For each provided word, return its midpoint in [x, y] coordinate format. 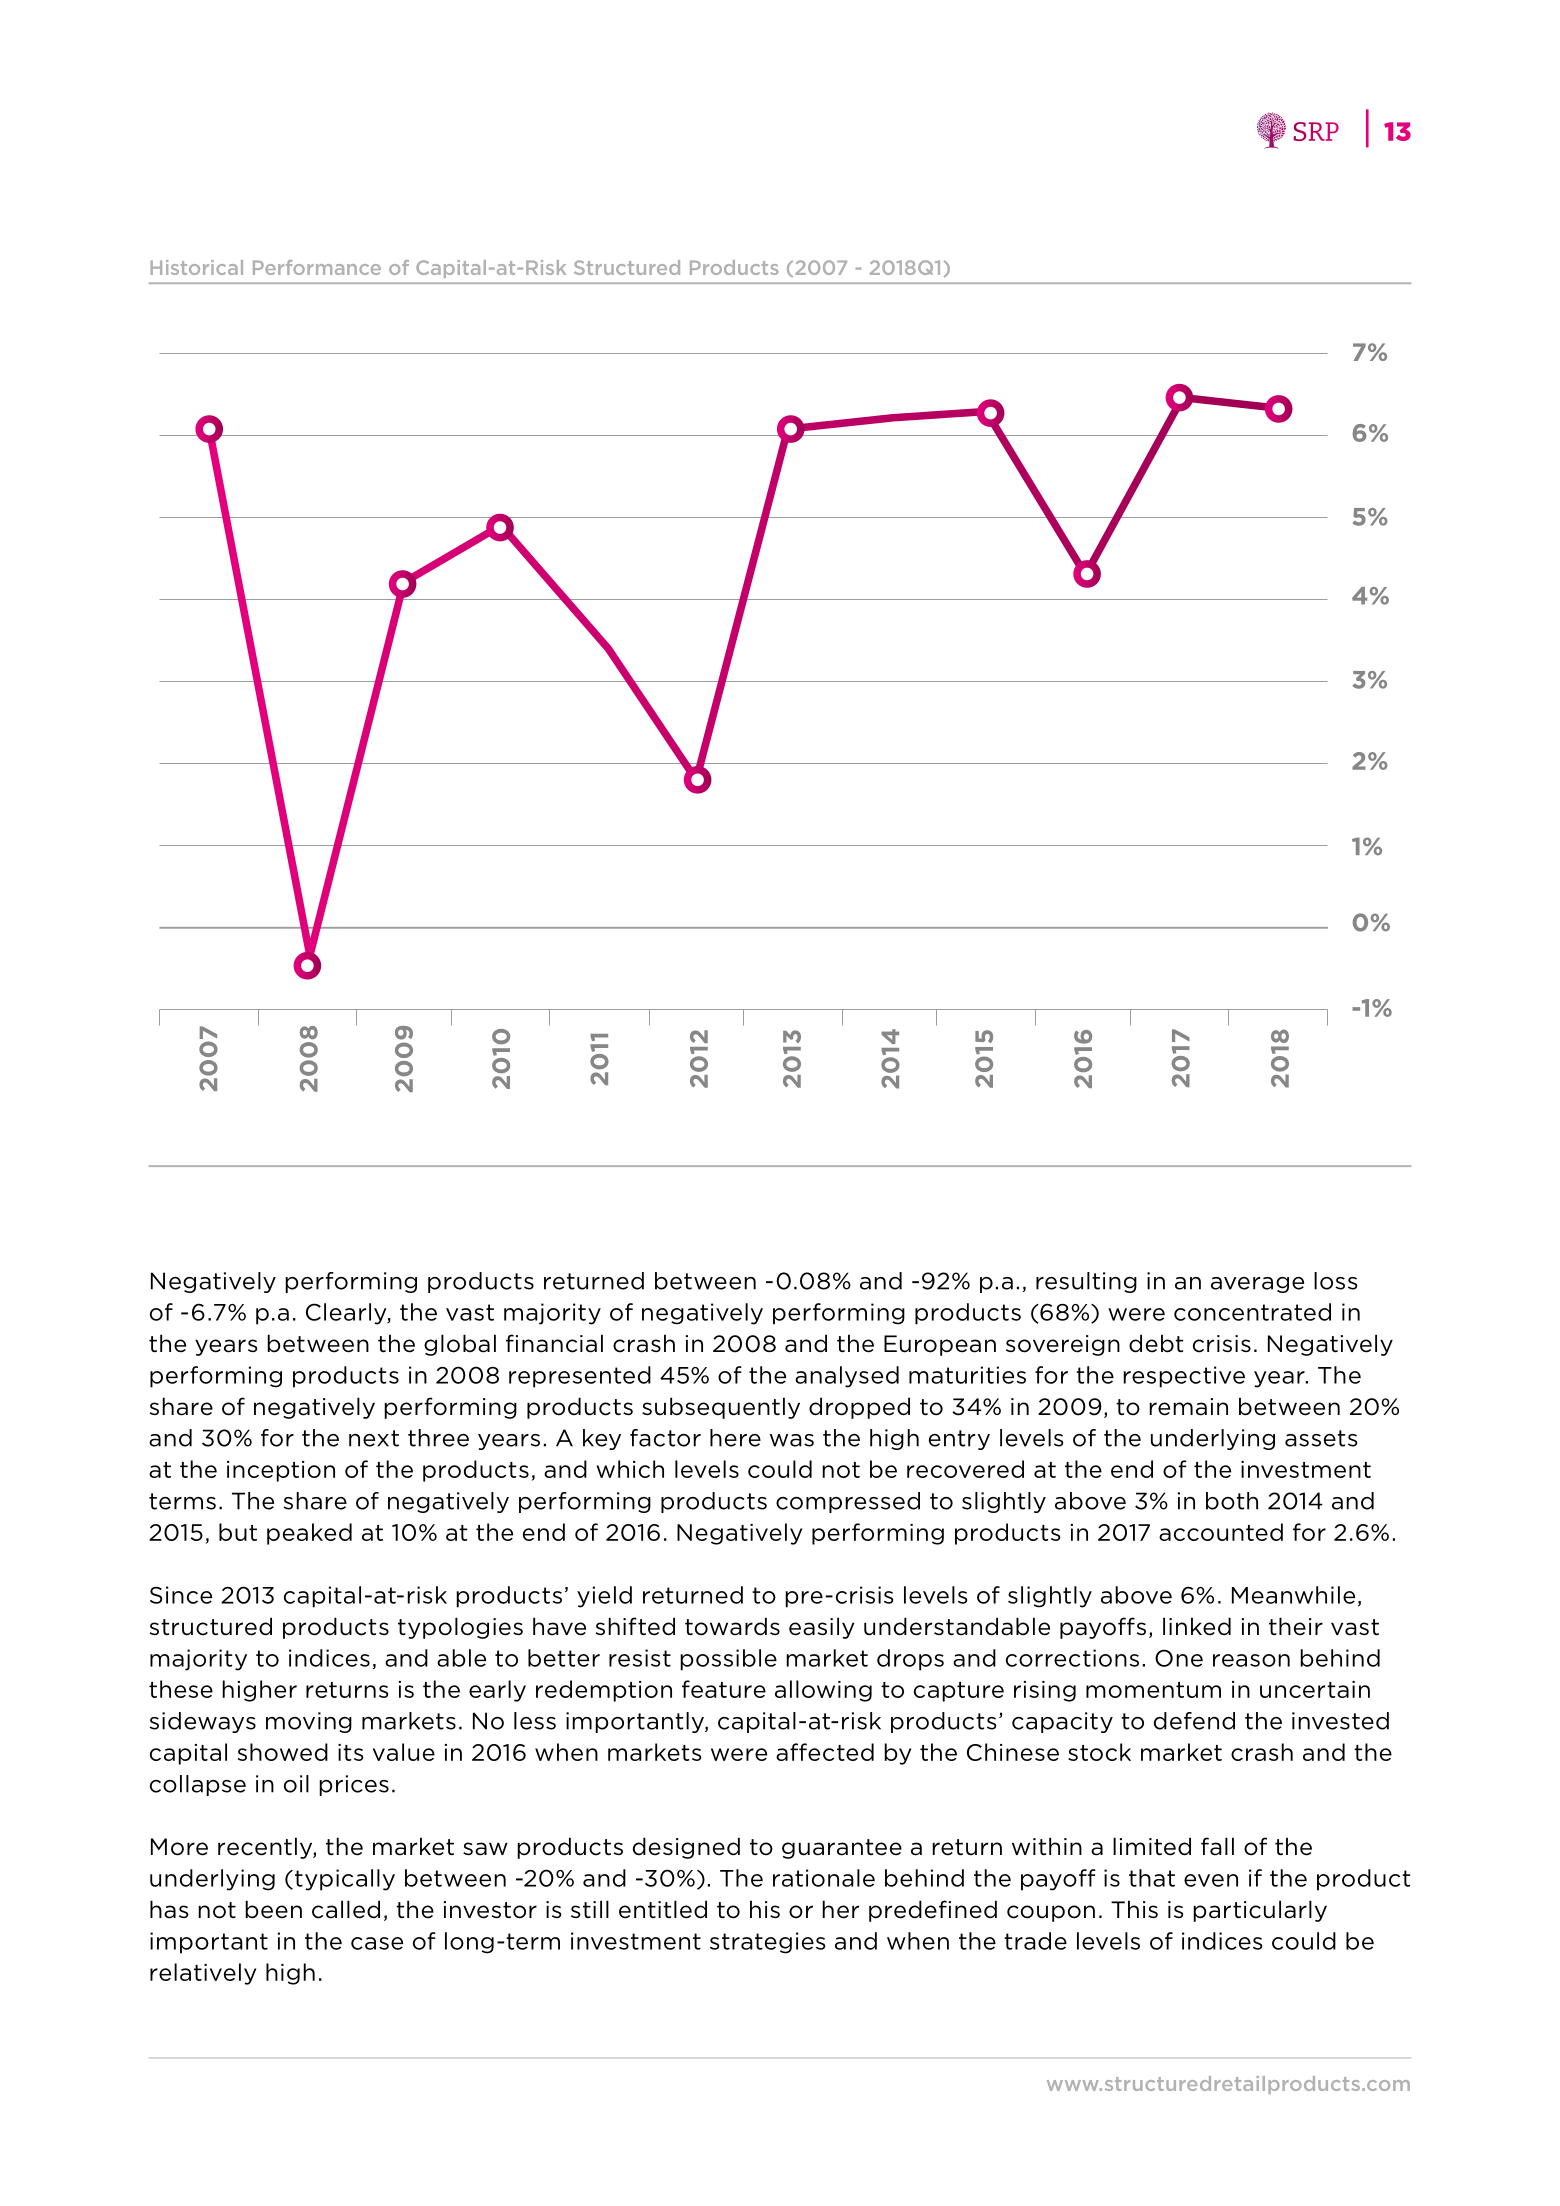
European [940, 1345]
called [346, 1909]
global [460, 1345]
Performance [317, 267]
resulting [1086, 1282]
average [1257, 1285]
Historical [197, 267]
